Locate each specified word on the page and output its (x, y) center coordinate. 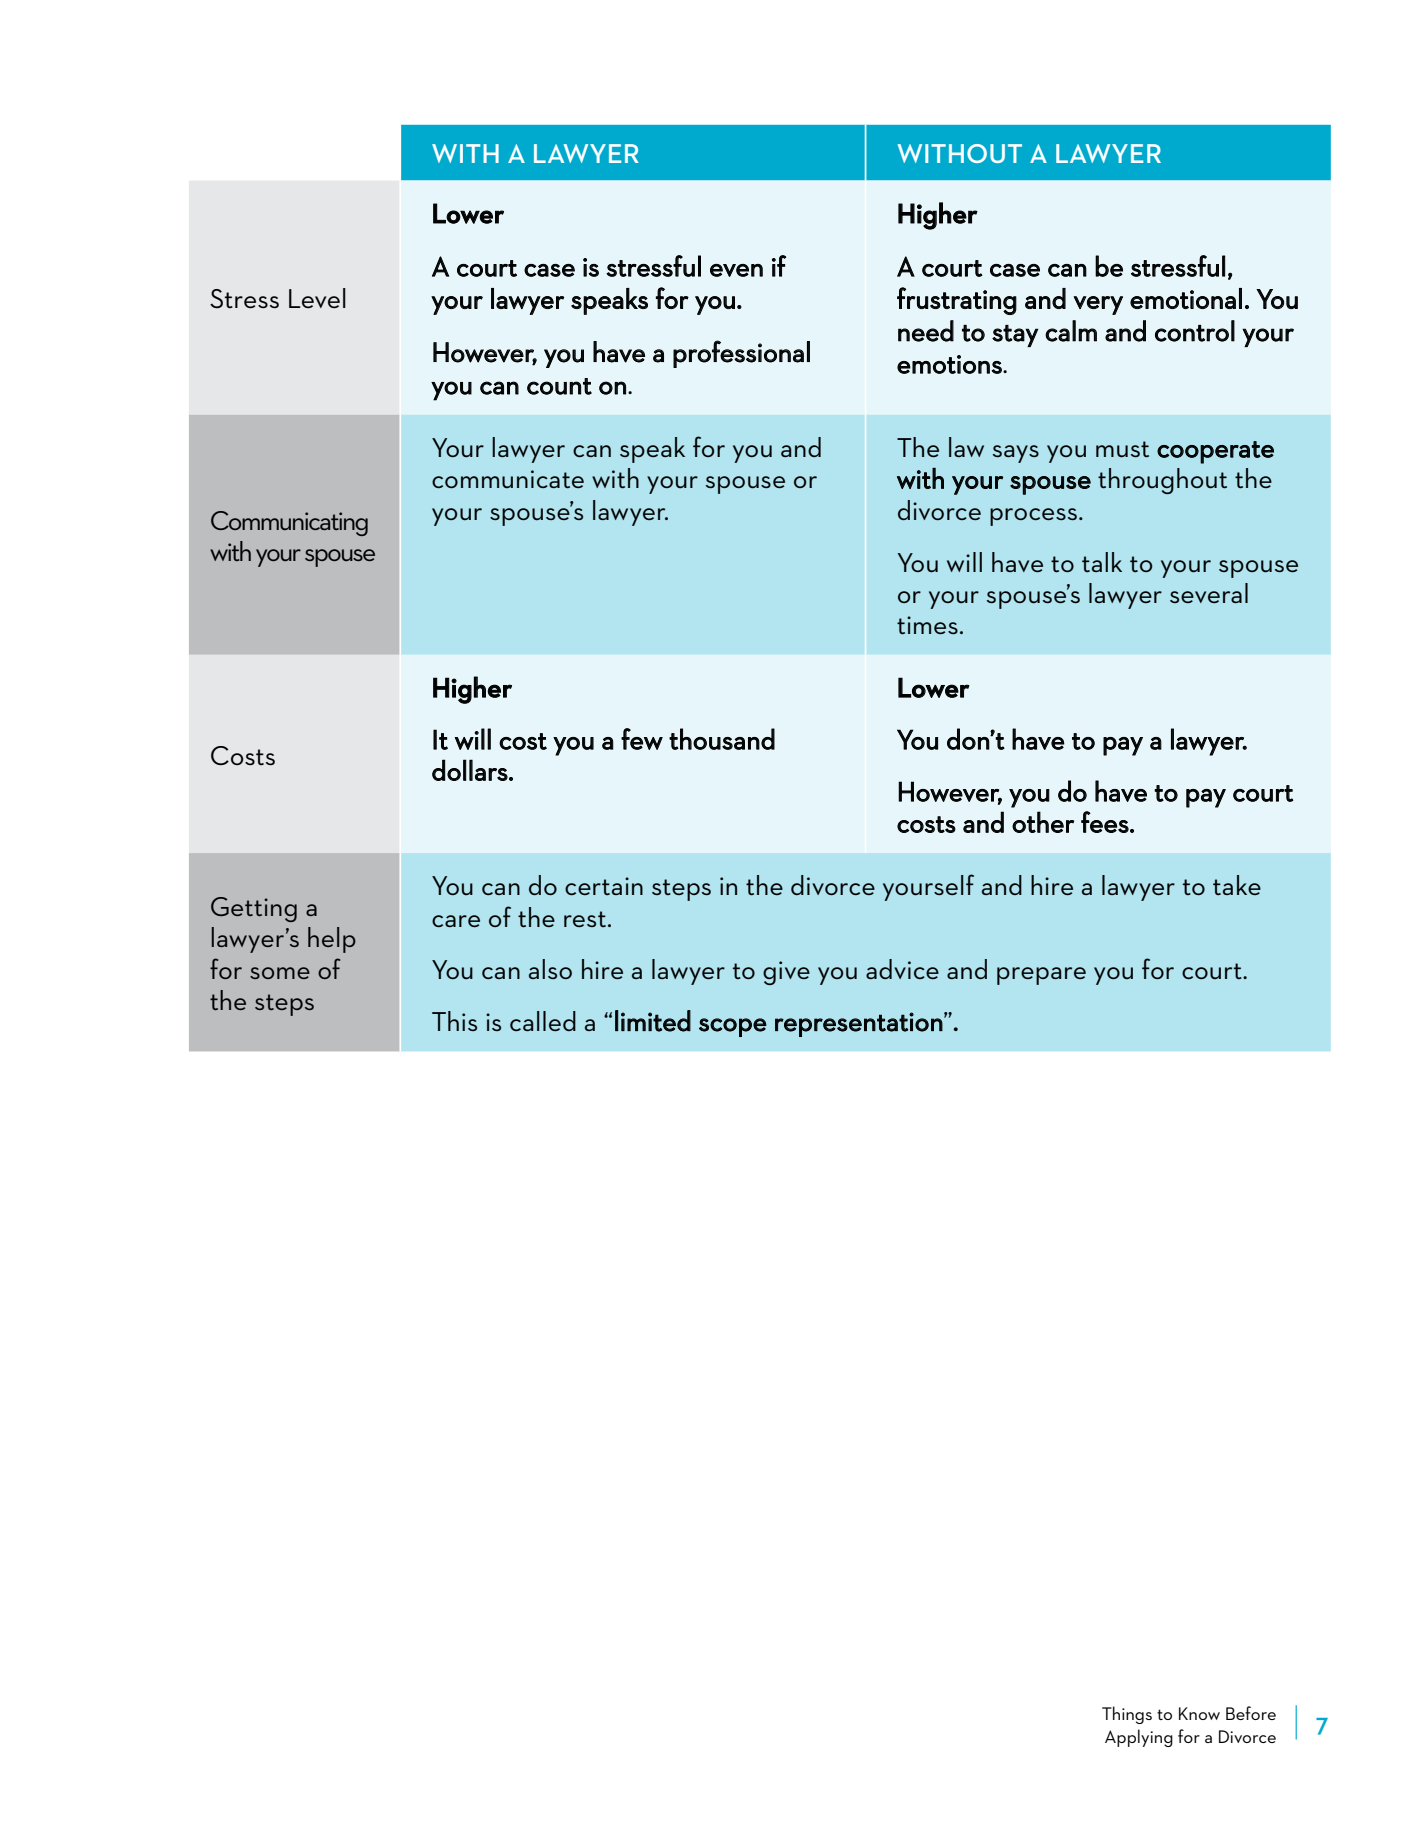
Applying (1139, 1738)
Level (317, 298)
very (1098, 305)
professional (741, 354)
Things (1127, 1715)
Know (1199, 1713)
